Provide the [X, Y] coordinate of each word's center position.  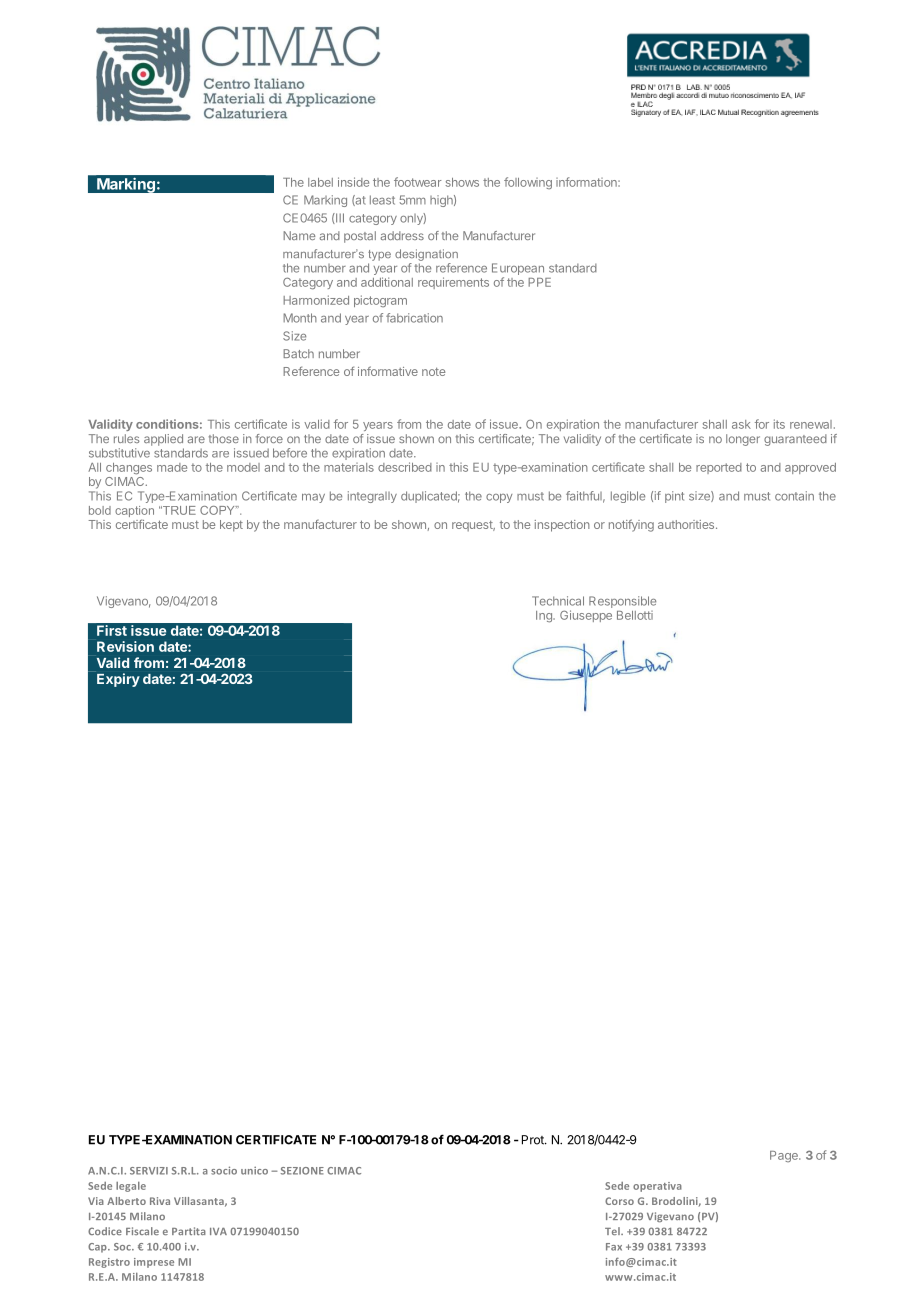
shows [462, 182]
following [528, 183]
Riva [160, 1201]
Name [299, 235]
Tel [613, 1231]
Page [785, 1156]
